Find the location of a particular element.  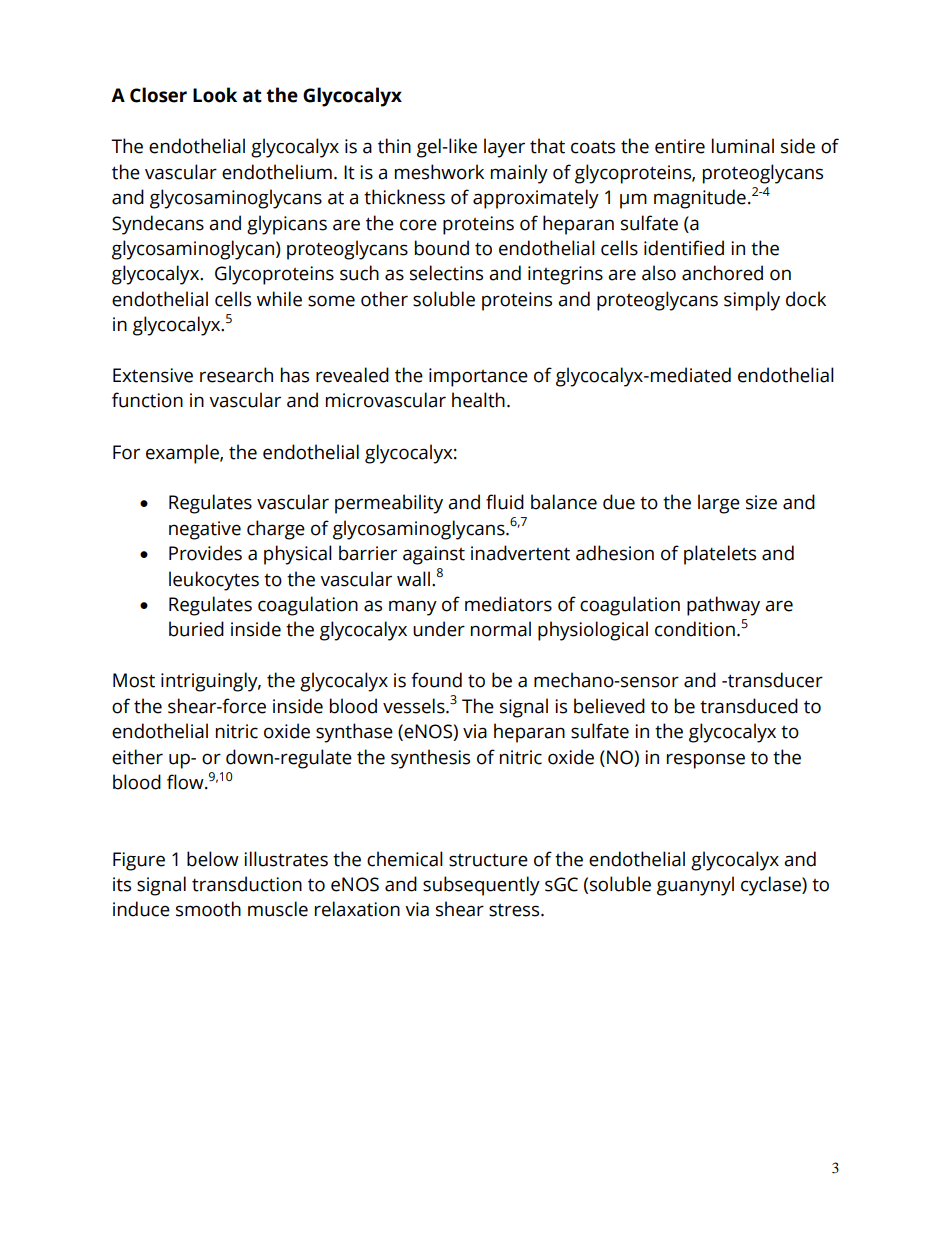

smooth is located at coordinates (208, 909).
